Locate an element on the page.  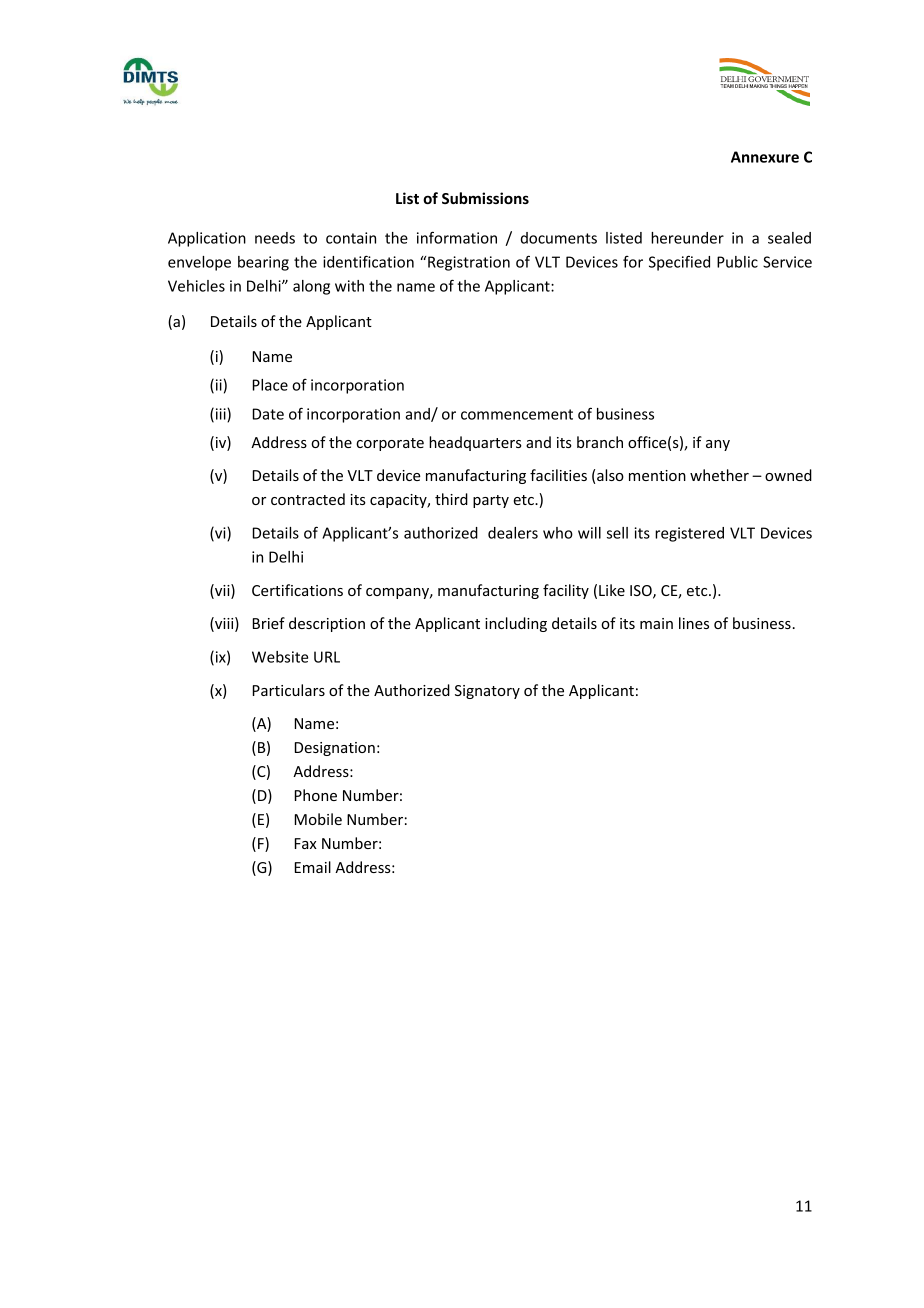
headquarters is located at coordinates (475, 443).
